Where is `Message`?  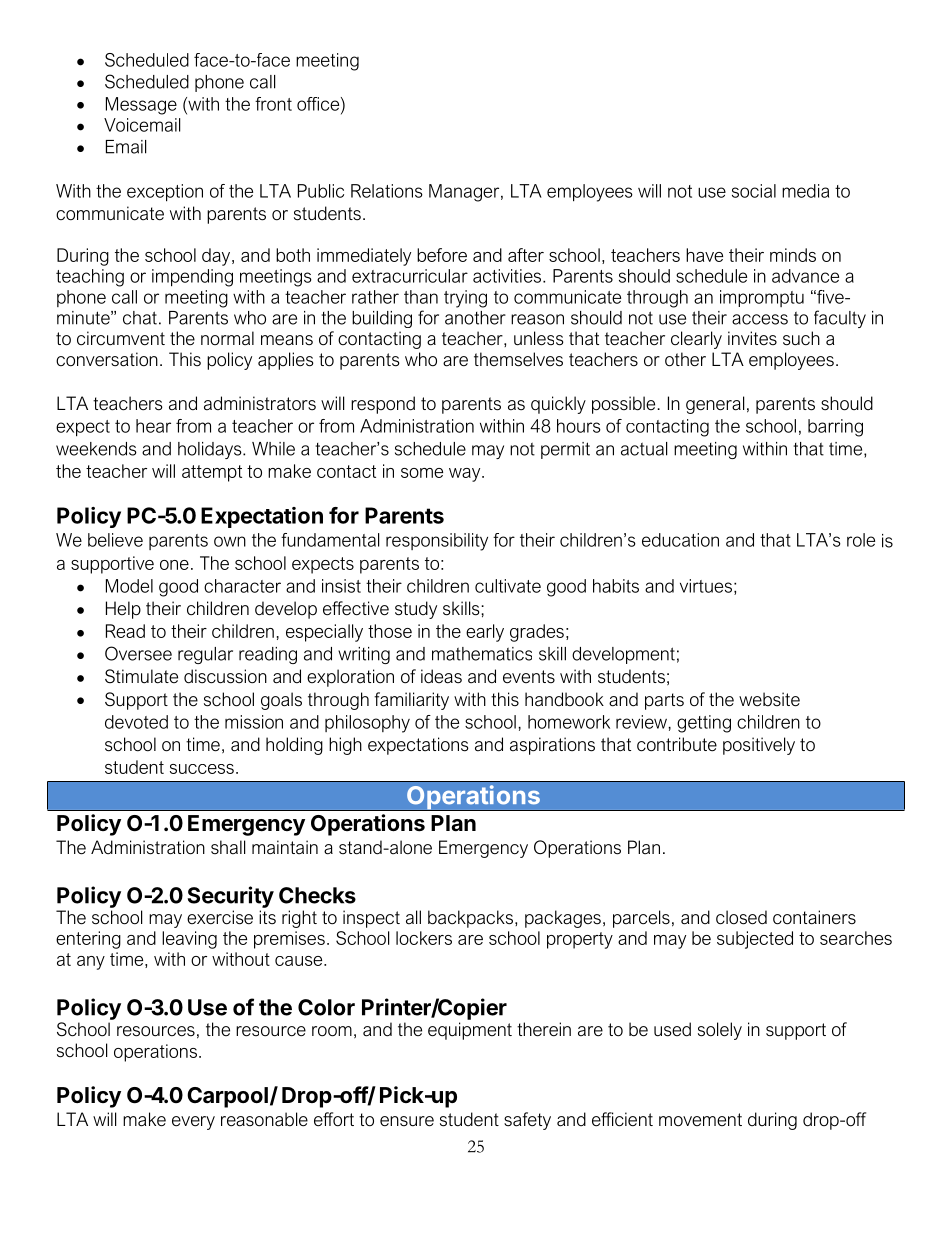 Message is located at coordinates (141, 106).
